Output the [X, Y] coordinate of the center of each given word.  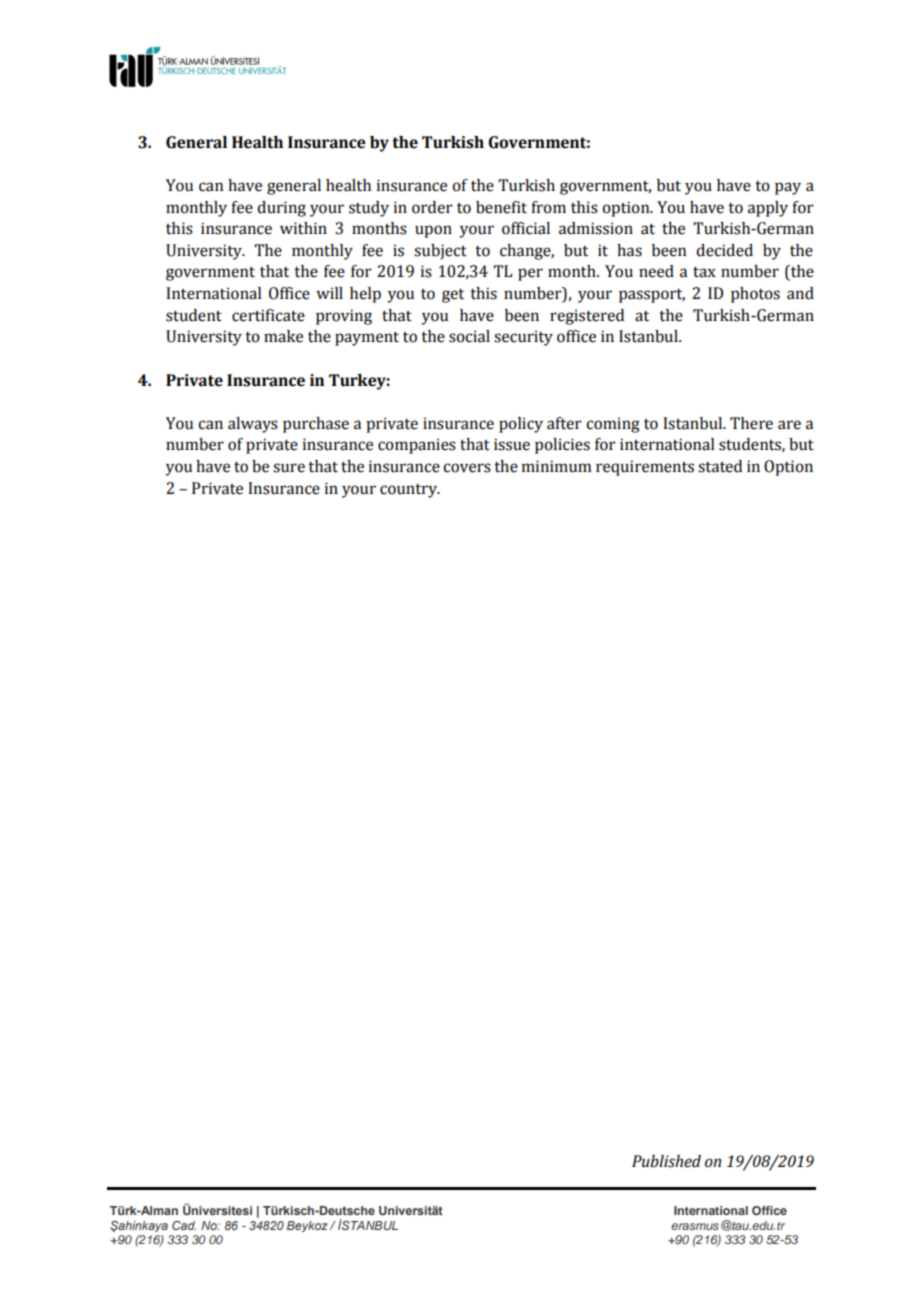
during [281, 209]
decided [724, 250]
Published [666, 1161]
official [526, 228]
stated [720, 466]
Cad [184, 1225]
